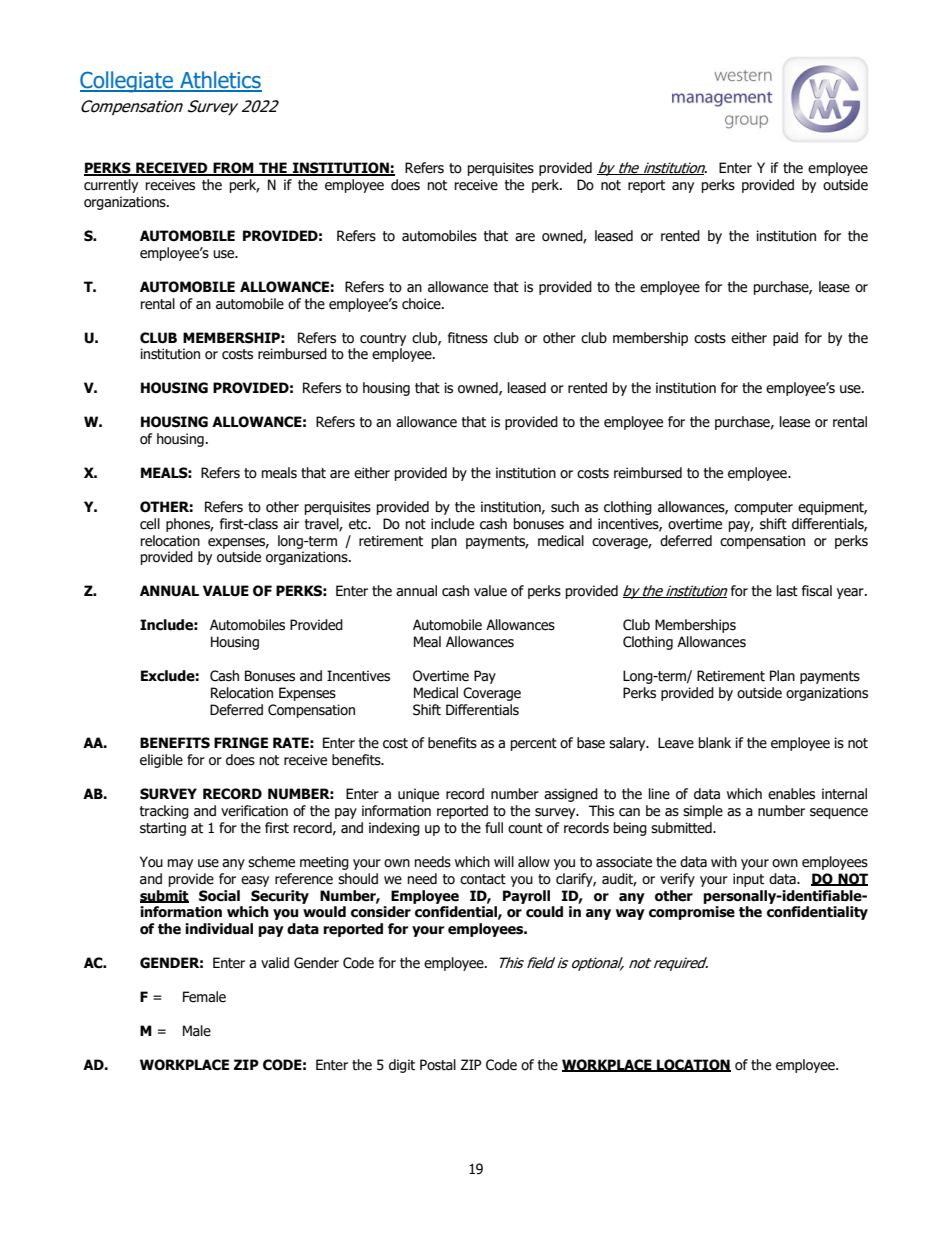 This image has height=1233, width=952. What do you see at coordinates (150, 524) in the image?
I see `cell` at bounding box center [150, 524].
